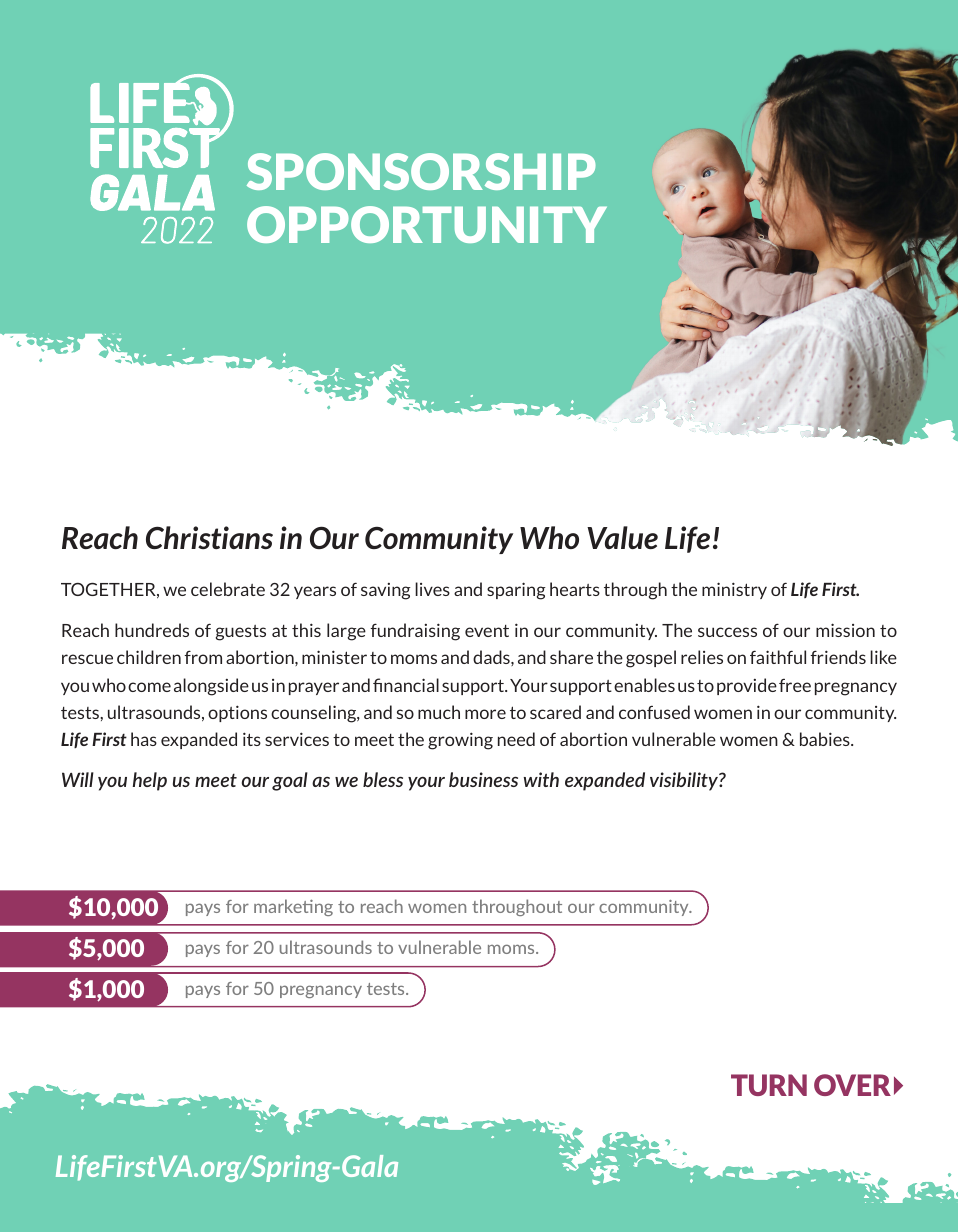 The image size is (958, 1232). What do you see at coordinates (427, 224) in the screenshot?
I see `OPPORTUNITY` at bounding box center [427, 224].
